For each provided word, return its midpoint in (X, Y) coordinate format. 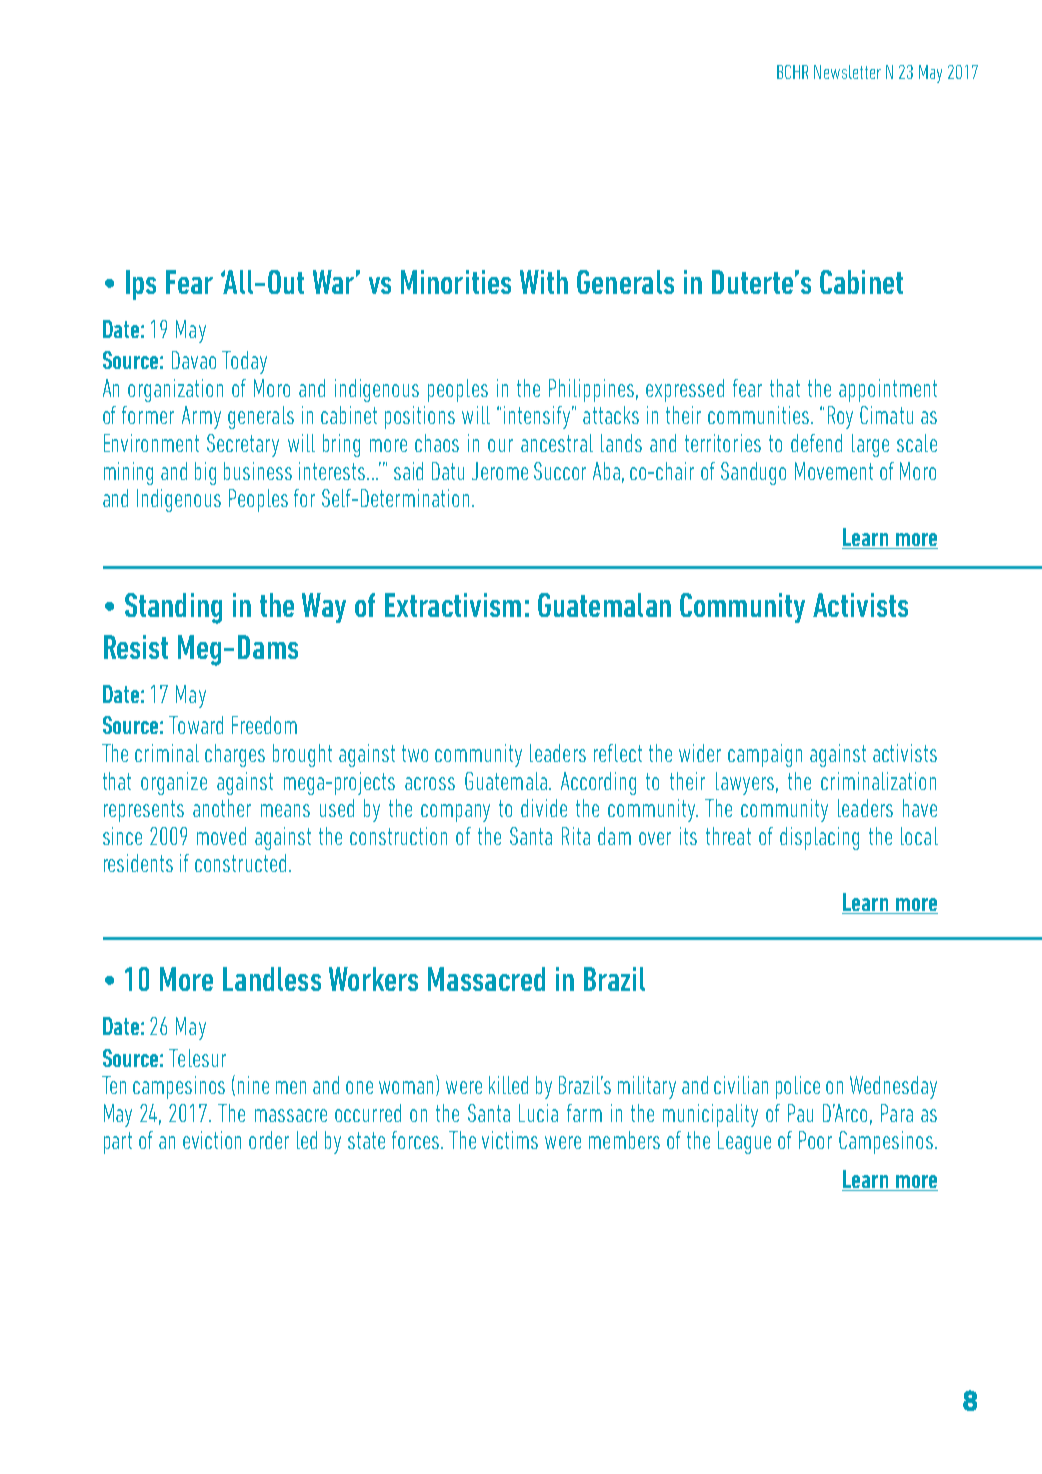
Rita (576, 836)
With (544, 282)
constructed (240, 863)
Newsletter (847, 72)
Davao (194, 360)
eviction (212, 1140)
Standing (173, 608)
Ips (141, 285)
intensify (537, 417)
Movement (834, 471)
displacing (819, 838)
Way (324, 608)
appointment (888, 390)
